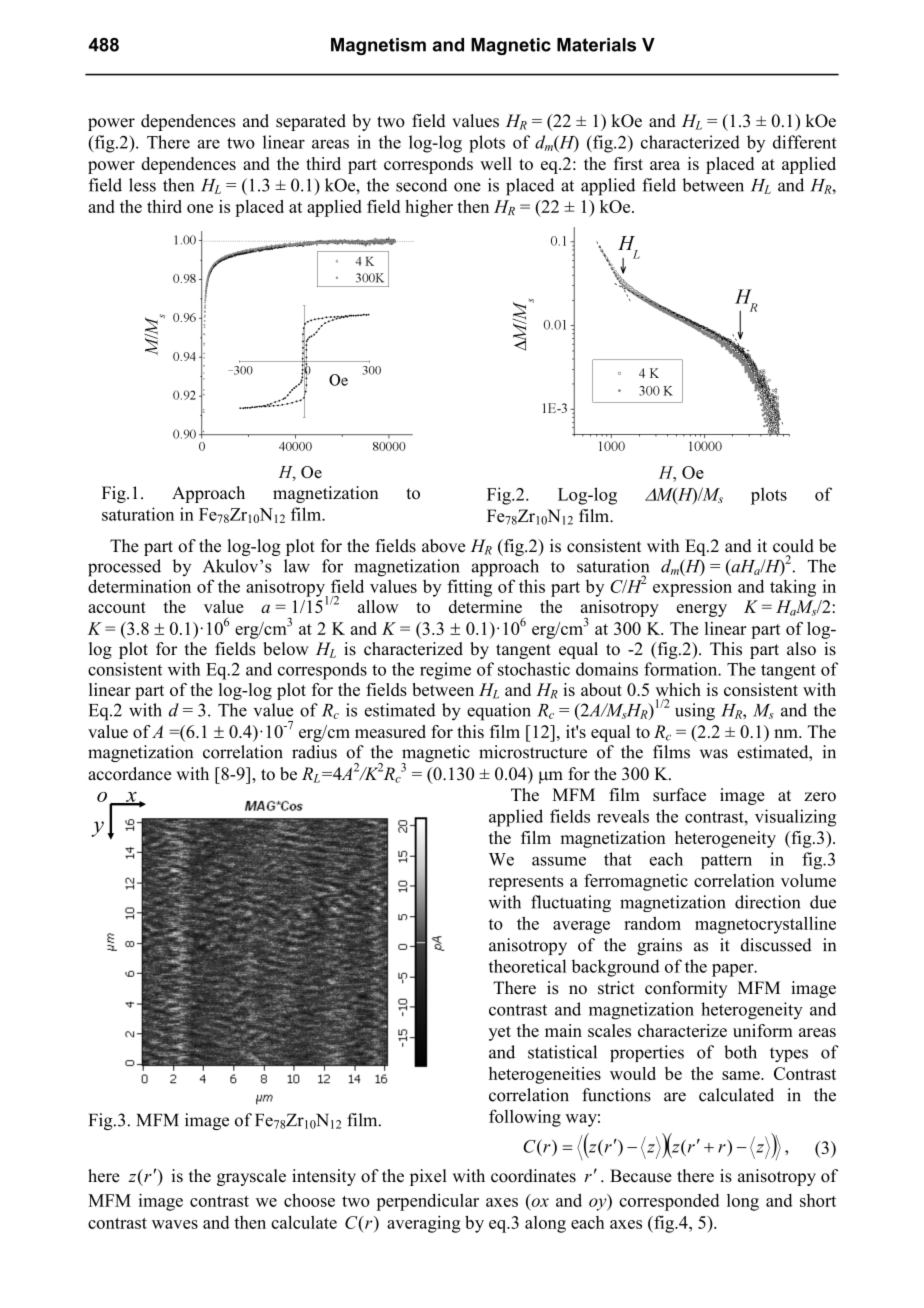 This screenshot has width=924, height=1308. I want to click on pixel, so click(428, 1177).
